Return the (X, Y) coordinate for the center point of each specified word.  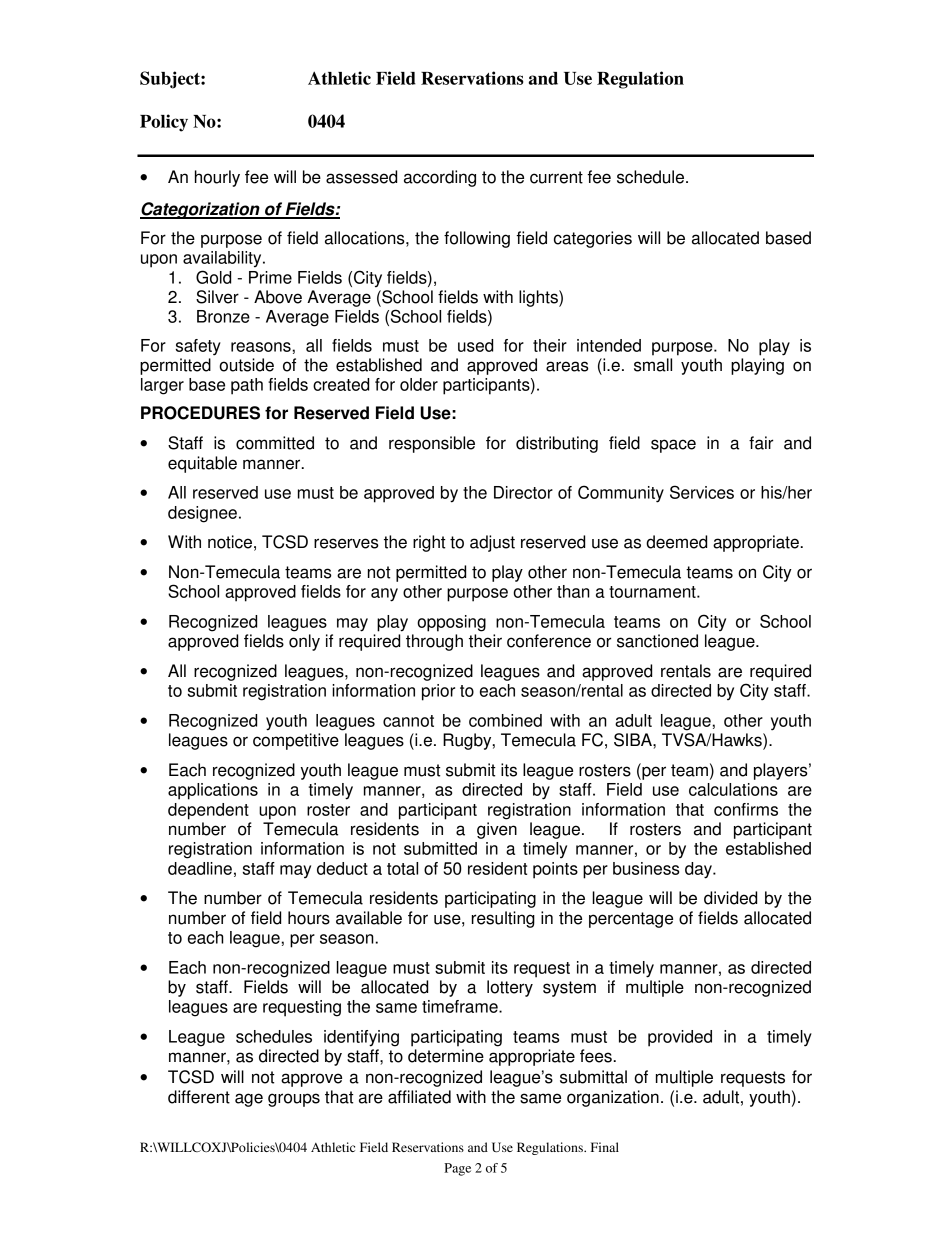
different (199, 1097)
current (556, 177)
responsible (432, 444)
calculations (733, 789)
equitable (202, 464)
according (440, 178)
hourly (217, 178)
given (497, 830)
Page (457, 1169)
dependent (208, 811)
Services (702, 492)
